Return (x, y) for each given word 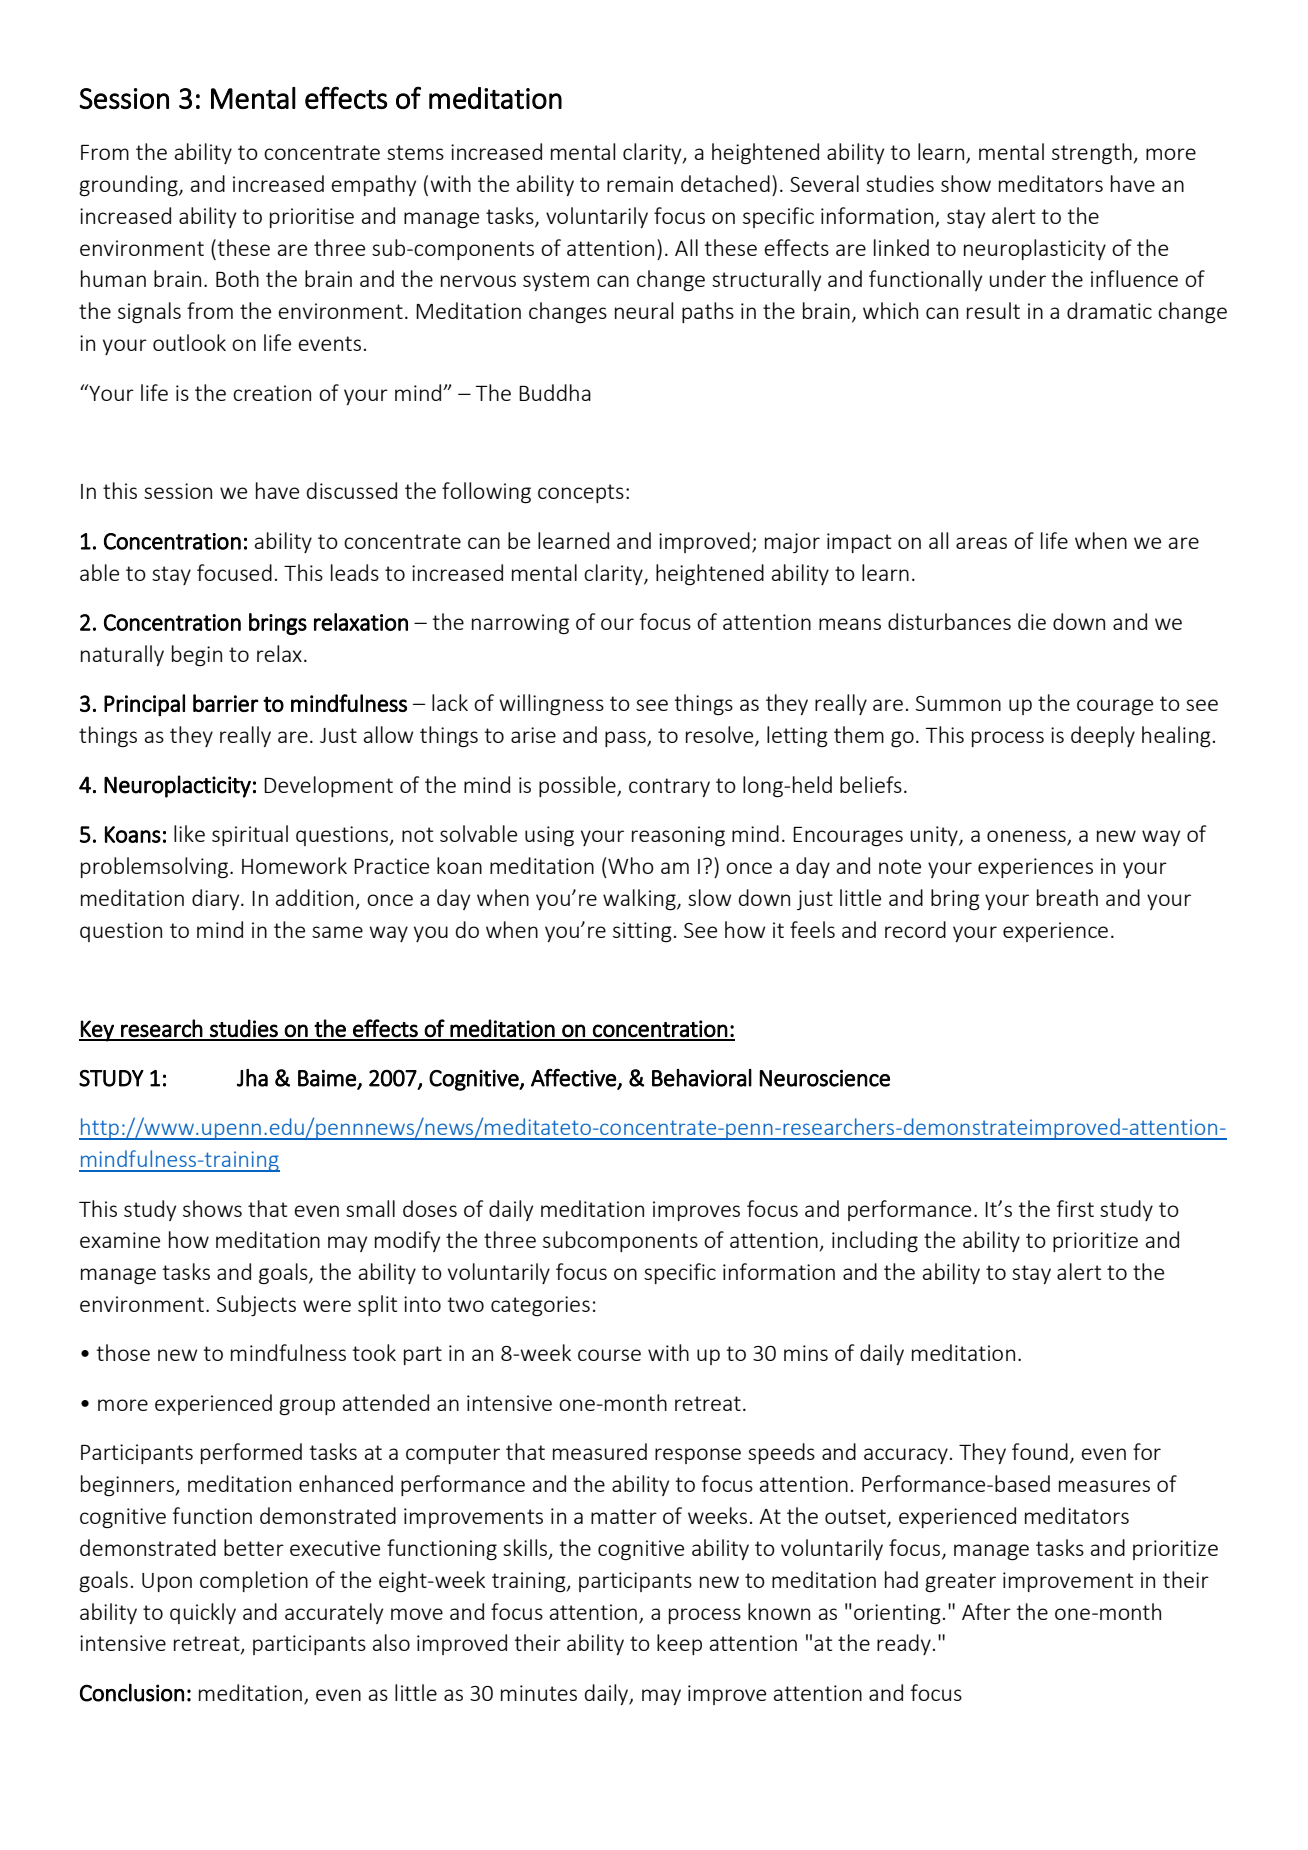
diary (217, 899)
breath (1067, 897)
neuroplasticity (1035, 249)
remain (640, 184)
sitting (642, 932)
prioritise (312, 218)
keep (679, 1644)
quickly (203, 1613)
